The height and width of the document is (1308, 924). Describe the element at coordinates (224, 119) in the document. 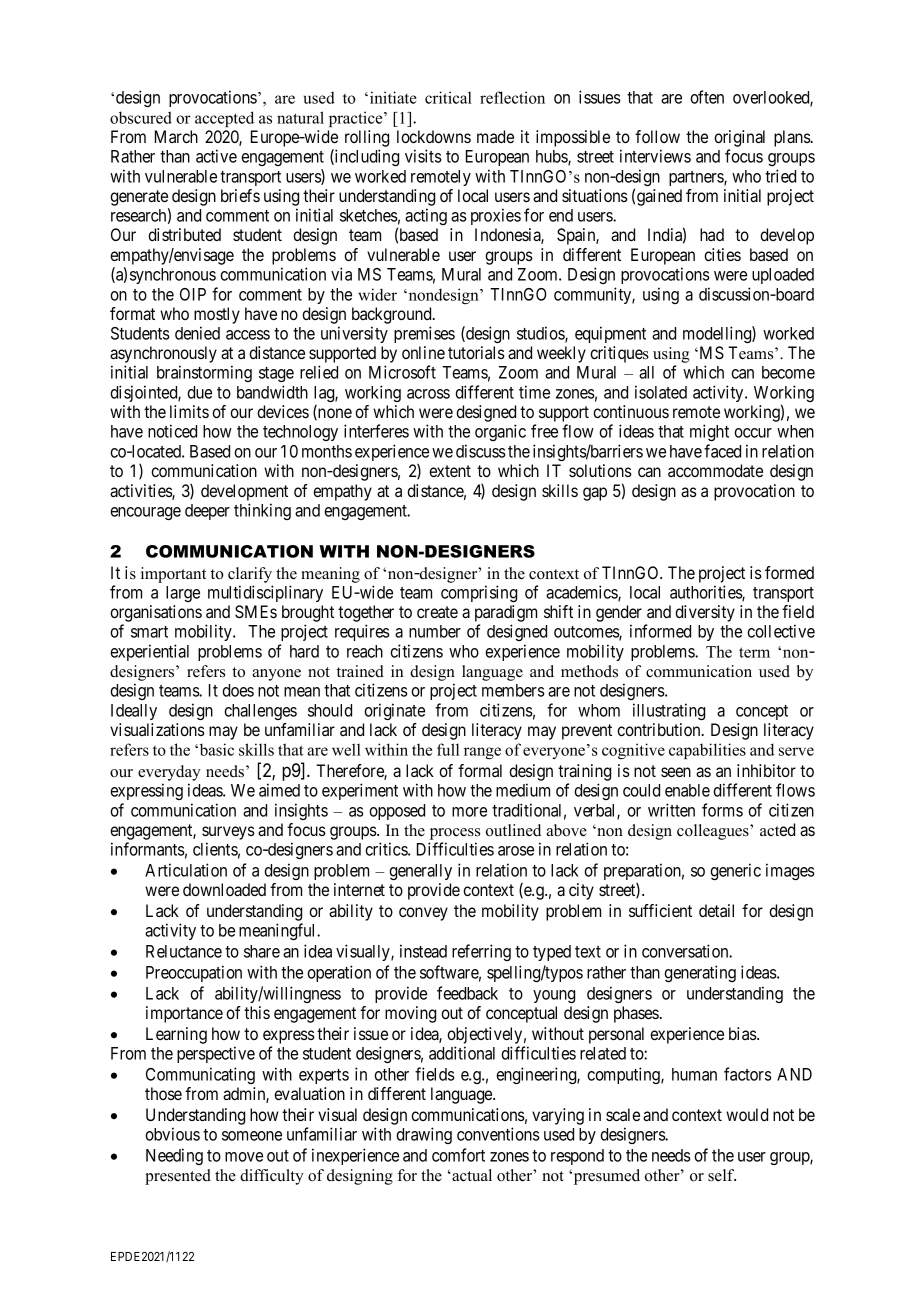

I see `accepted` at that location.
